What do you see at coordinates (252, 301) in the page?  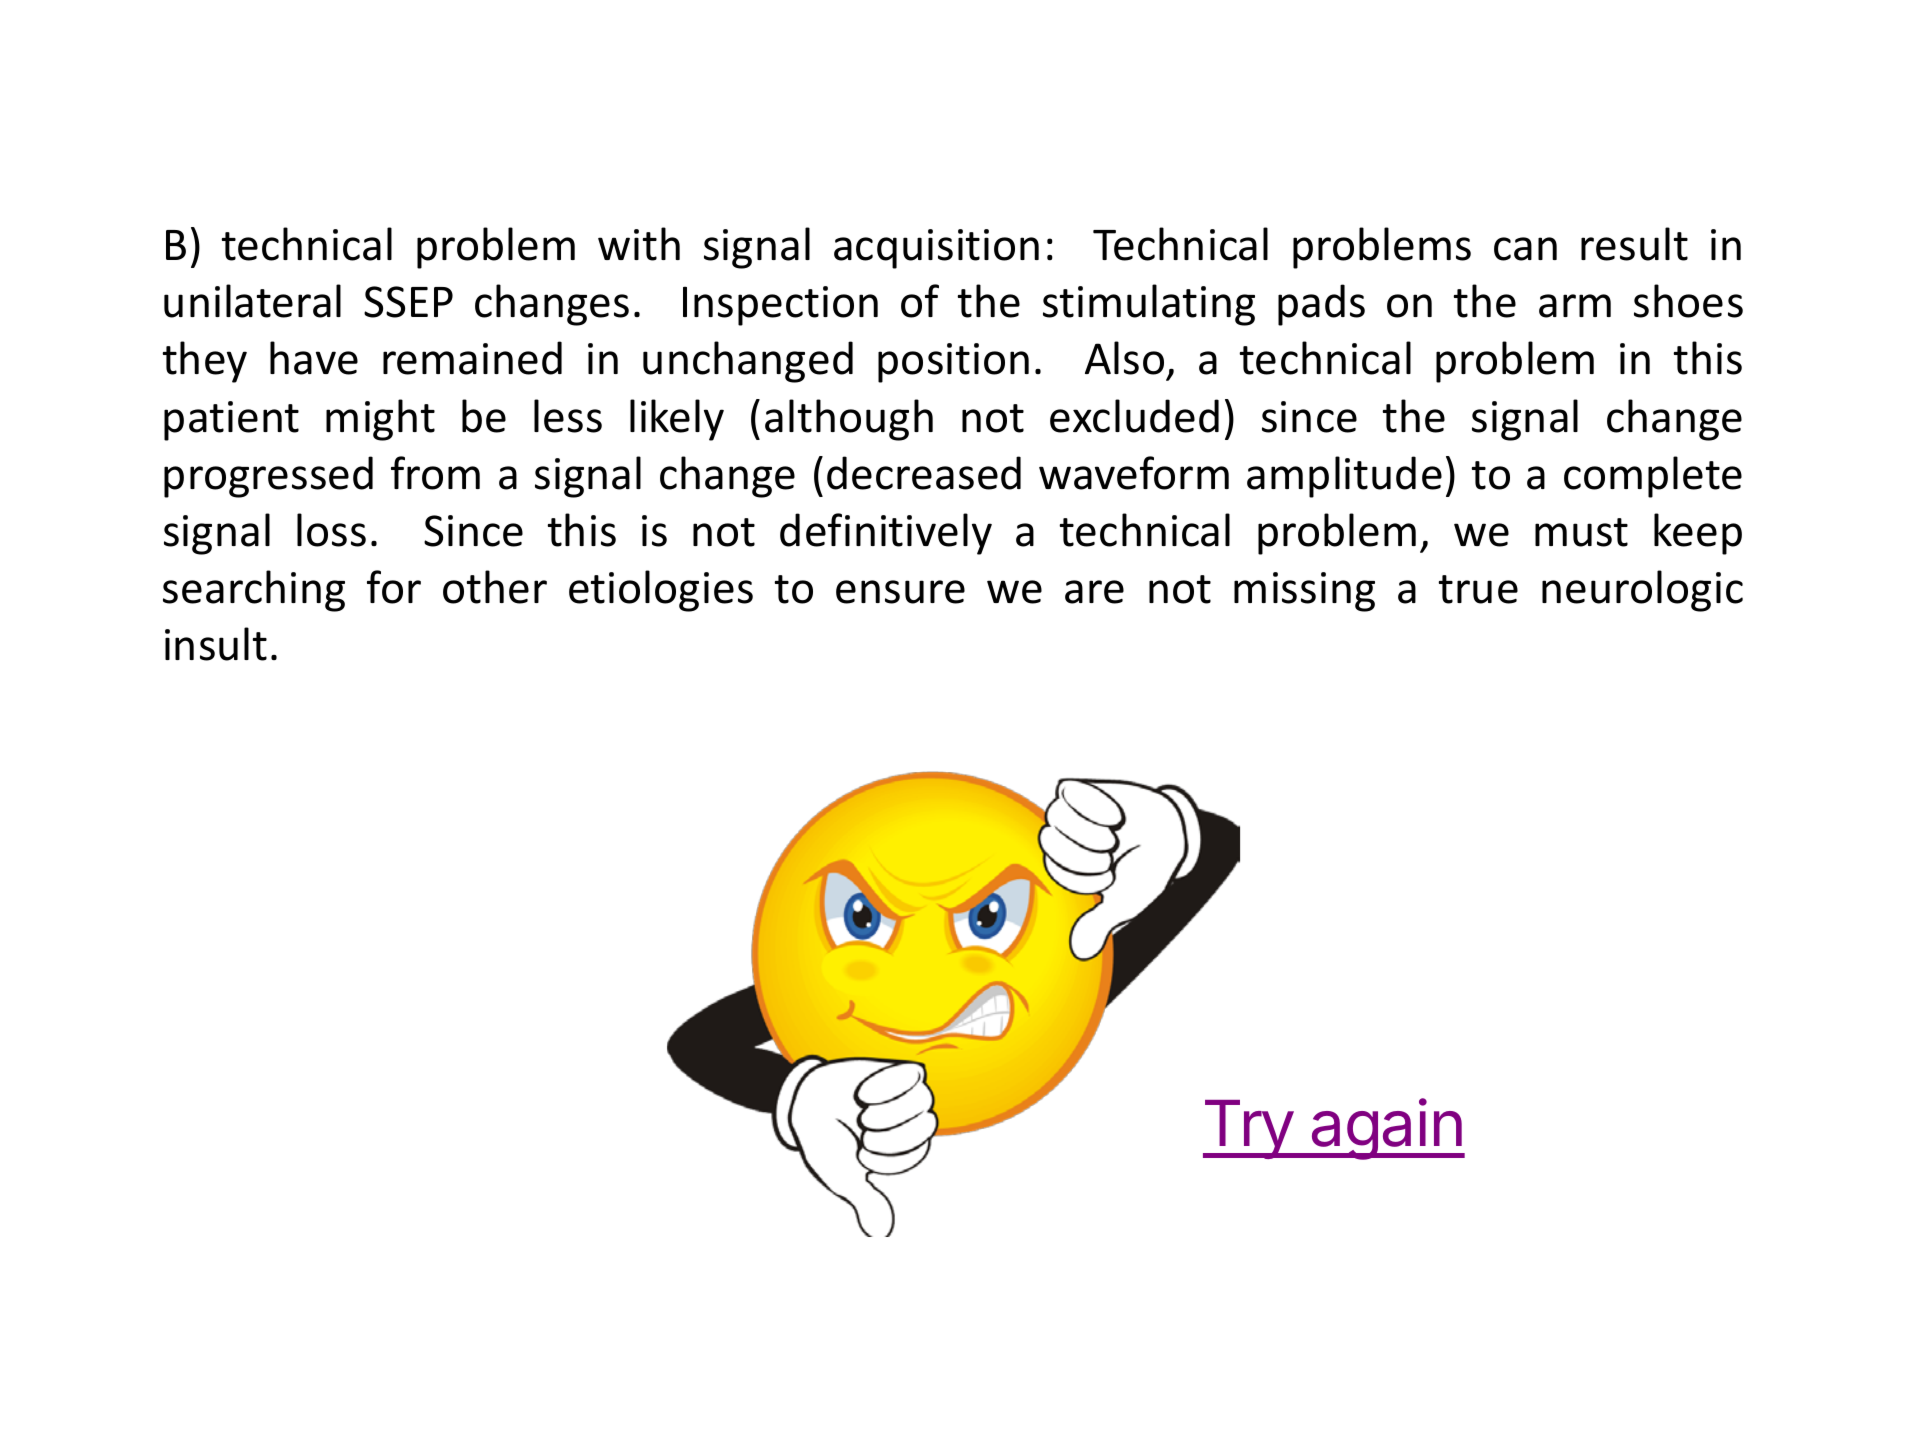 I see `unilateral` at bounding box center [252, 301].
